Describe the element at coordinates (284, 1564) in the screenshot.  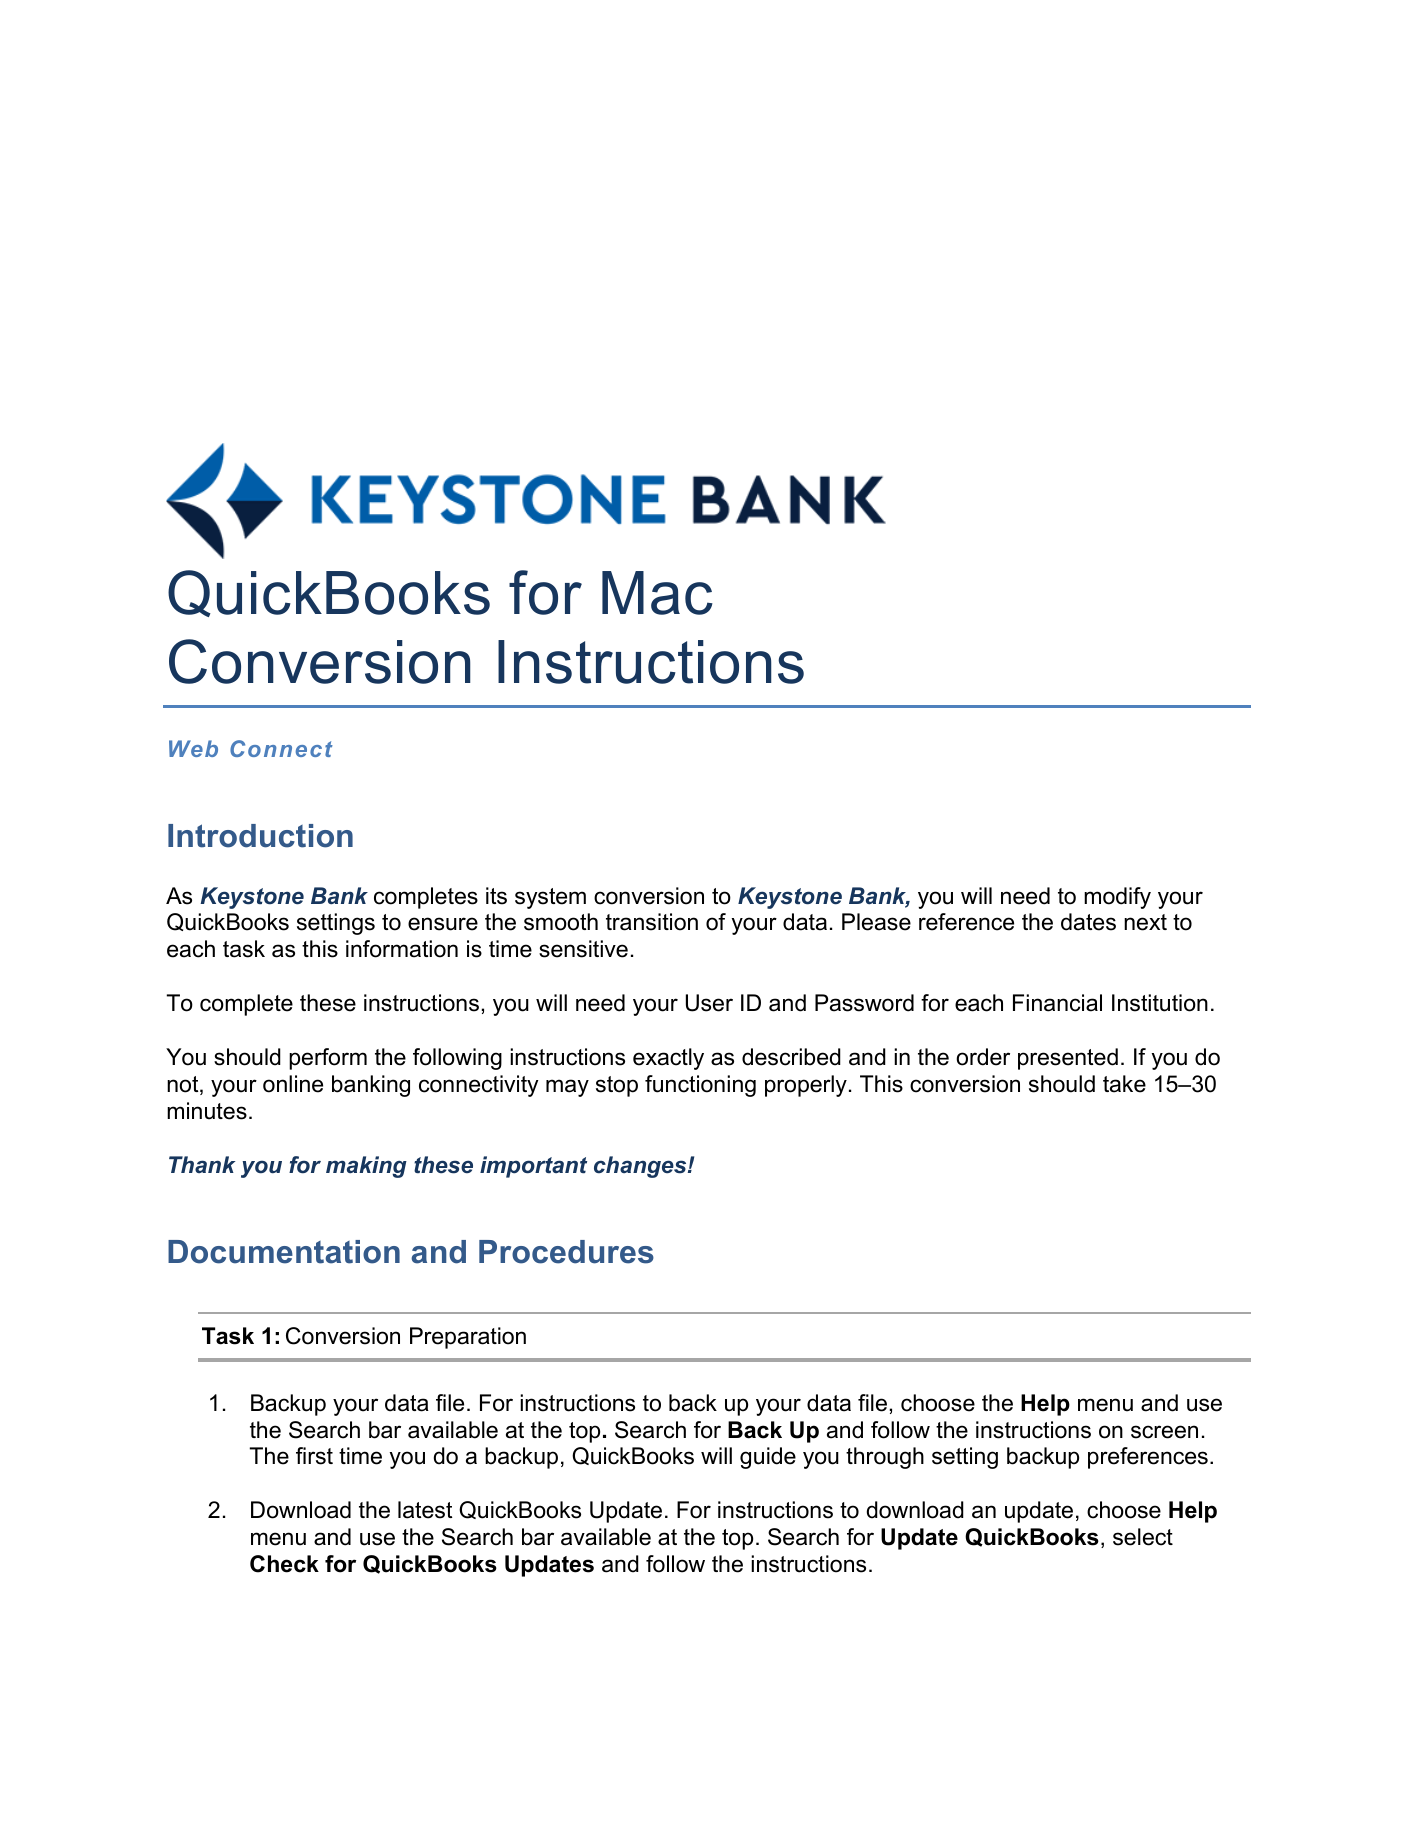
I see `Check` at that location.
